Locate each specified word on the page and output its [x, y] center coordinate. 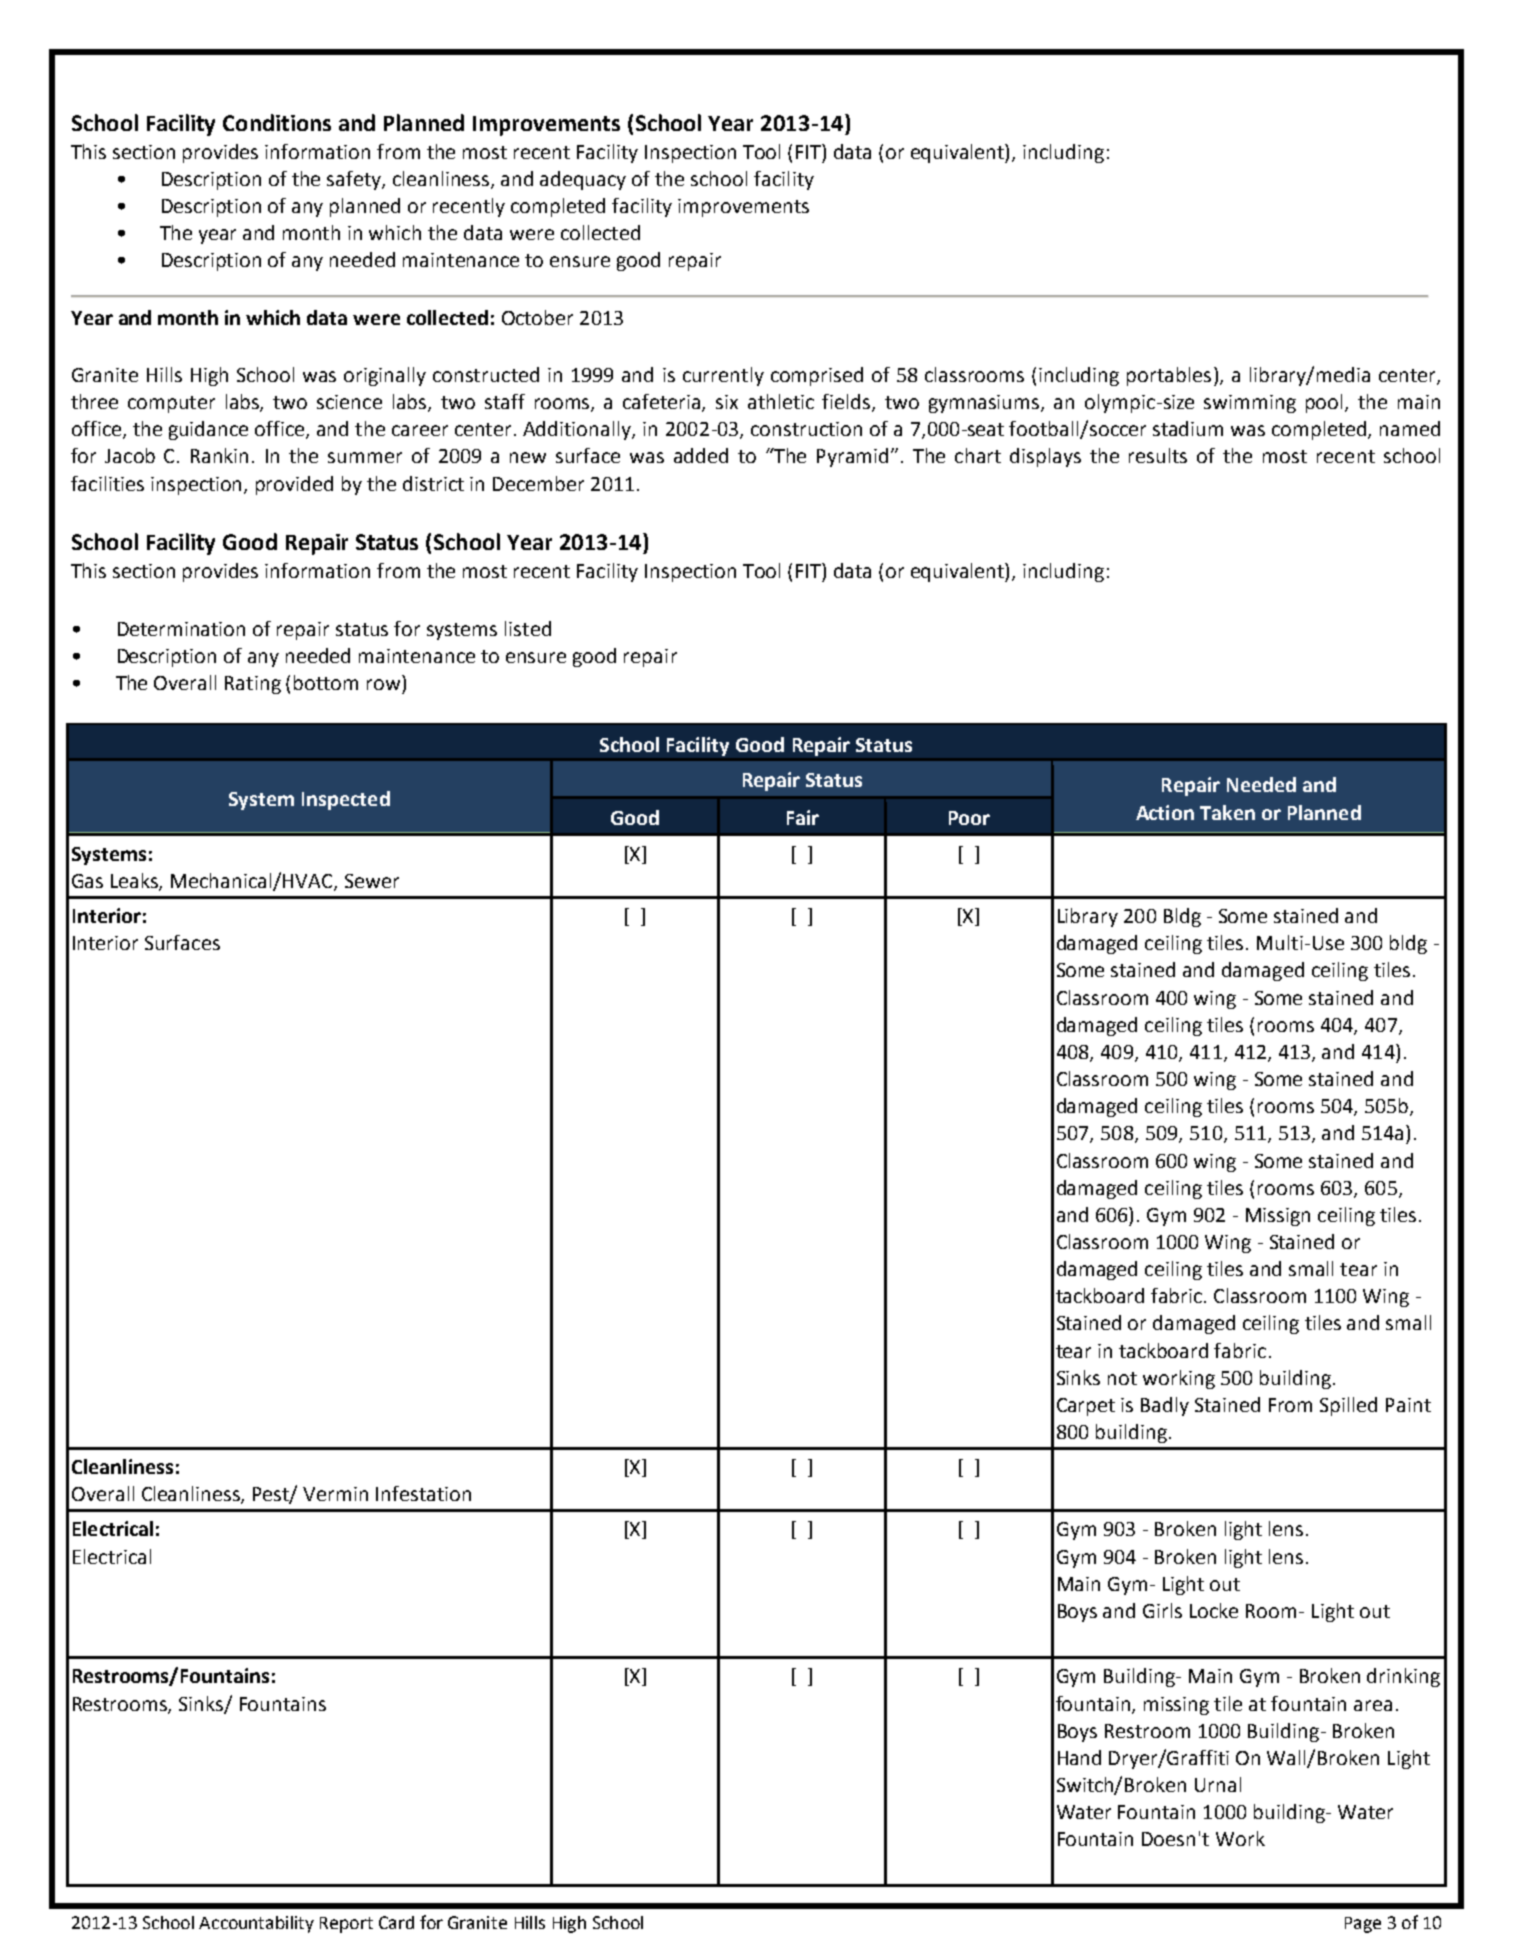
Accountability [256, 1924]
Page [1363, 1925]
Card [396, 1922]
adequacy [583, 180]
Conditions [277, 122]
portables [1169, 376]
